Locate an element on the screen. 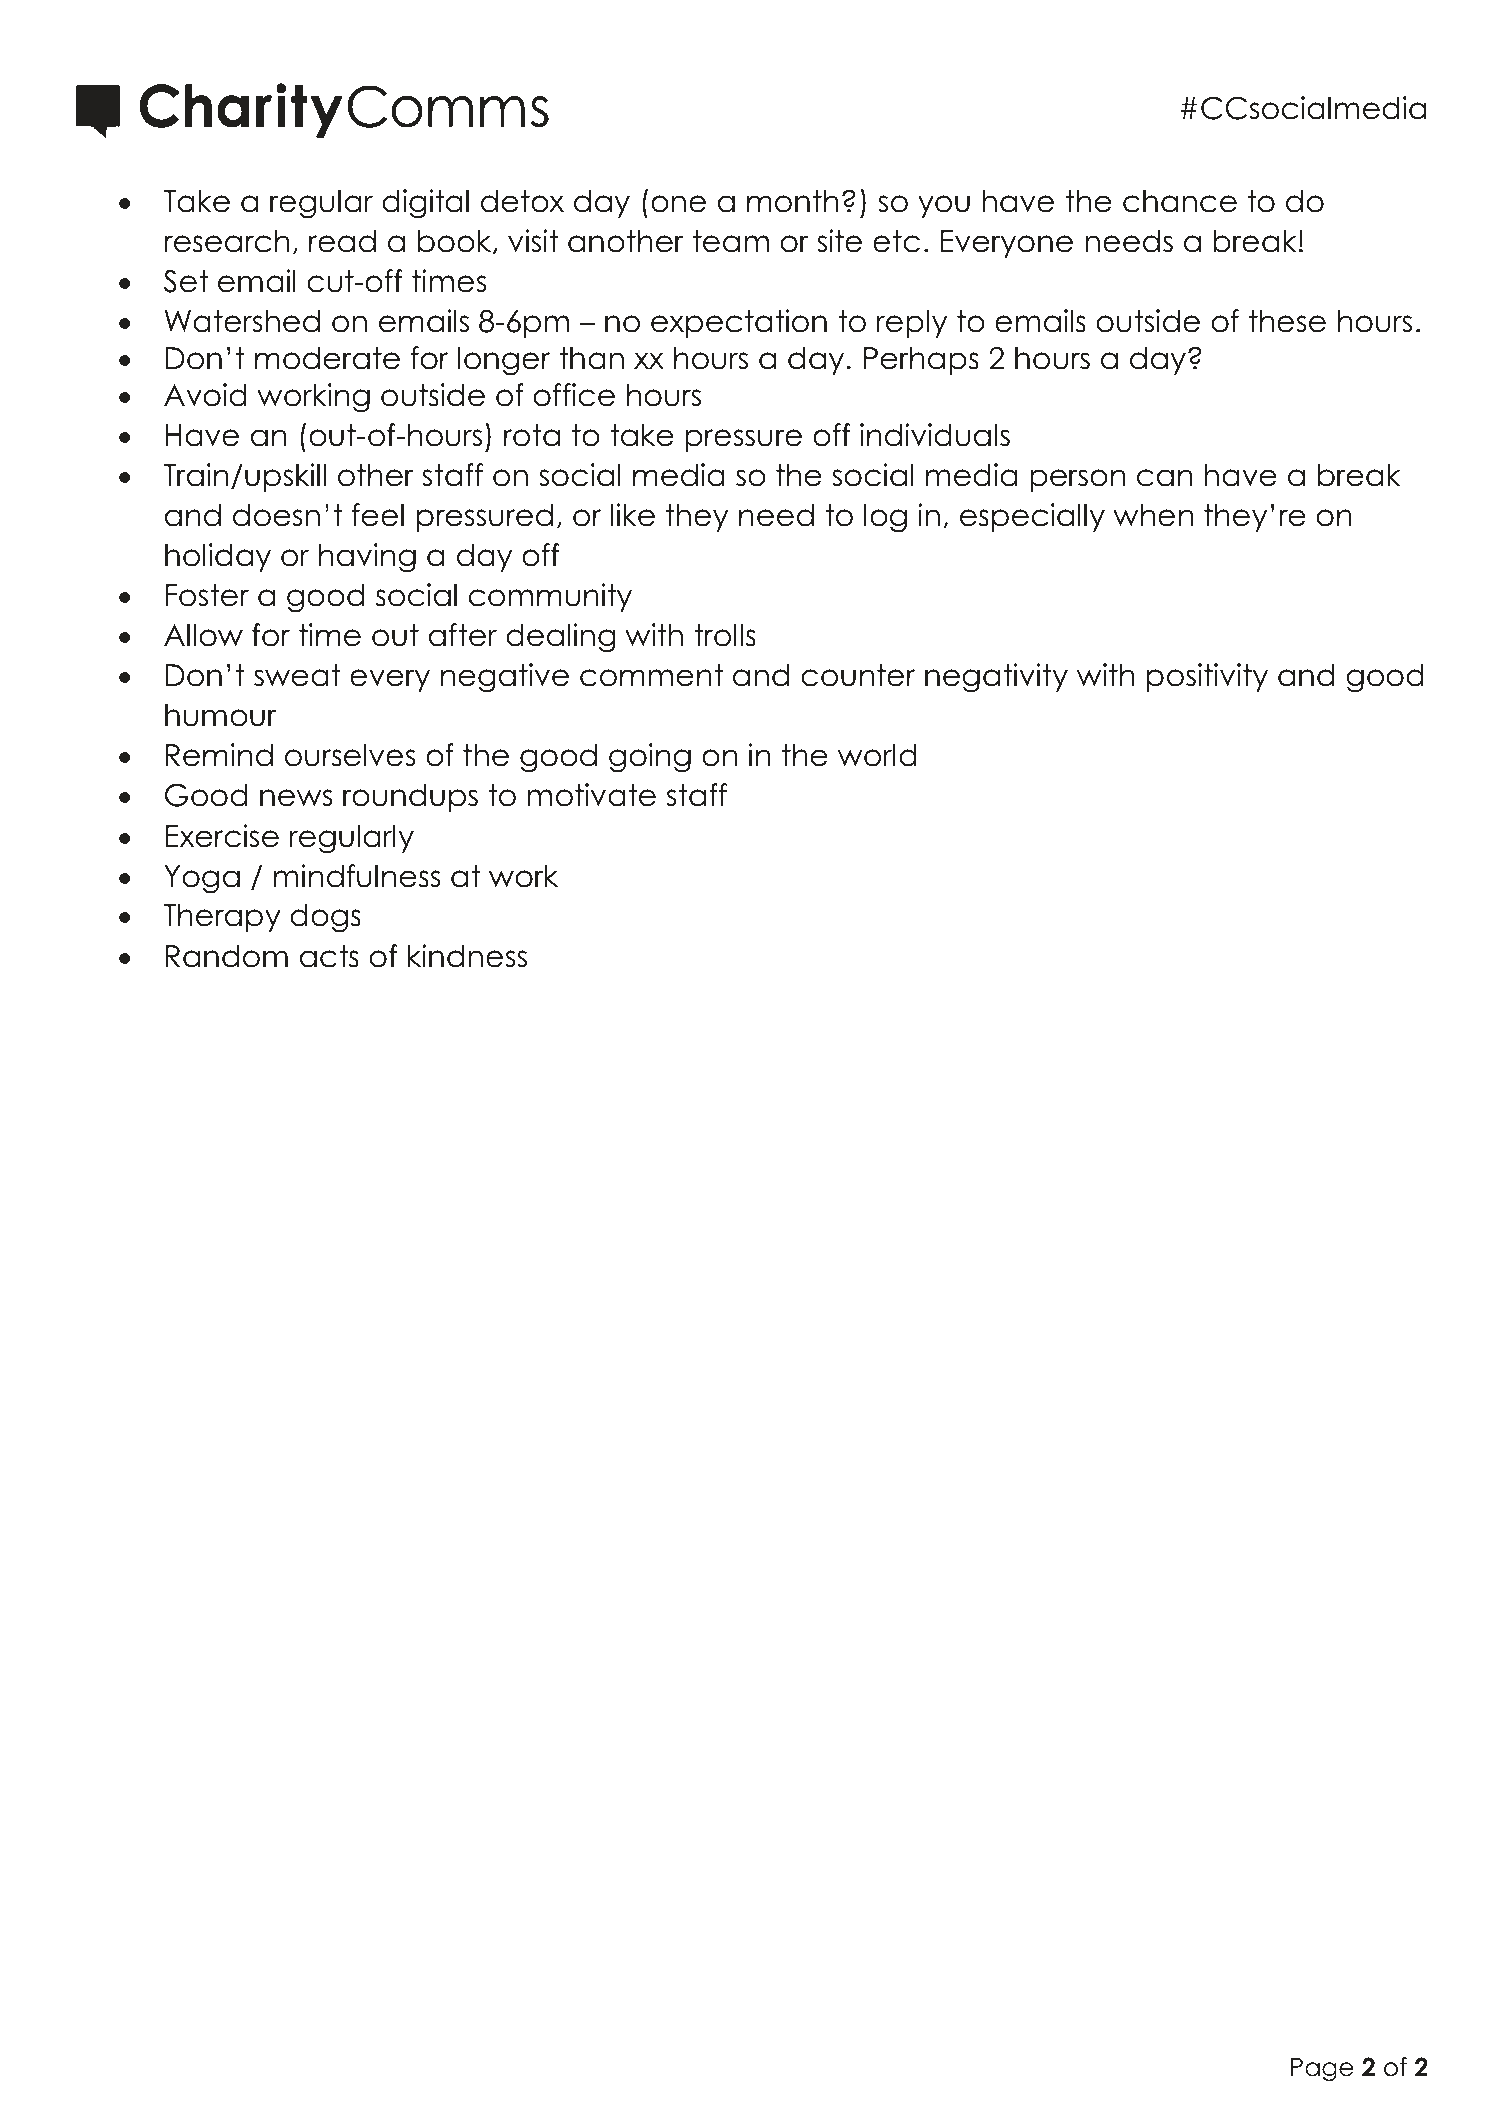 The width and height of the screenshot is (1501, 2123). Page is located at coordinates (1322, 2070).
